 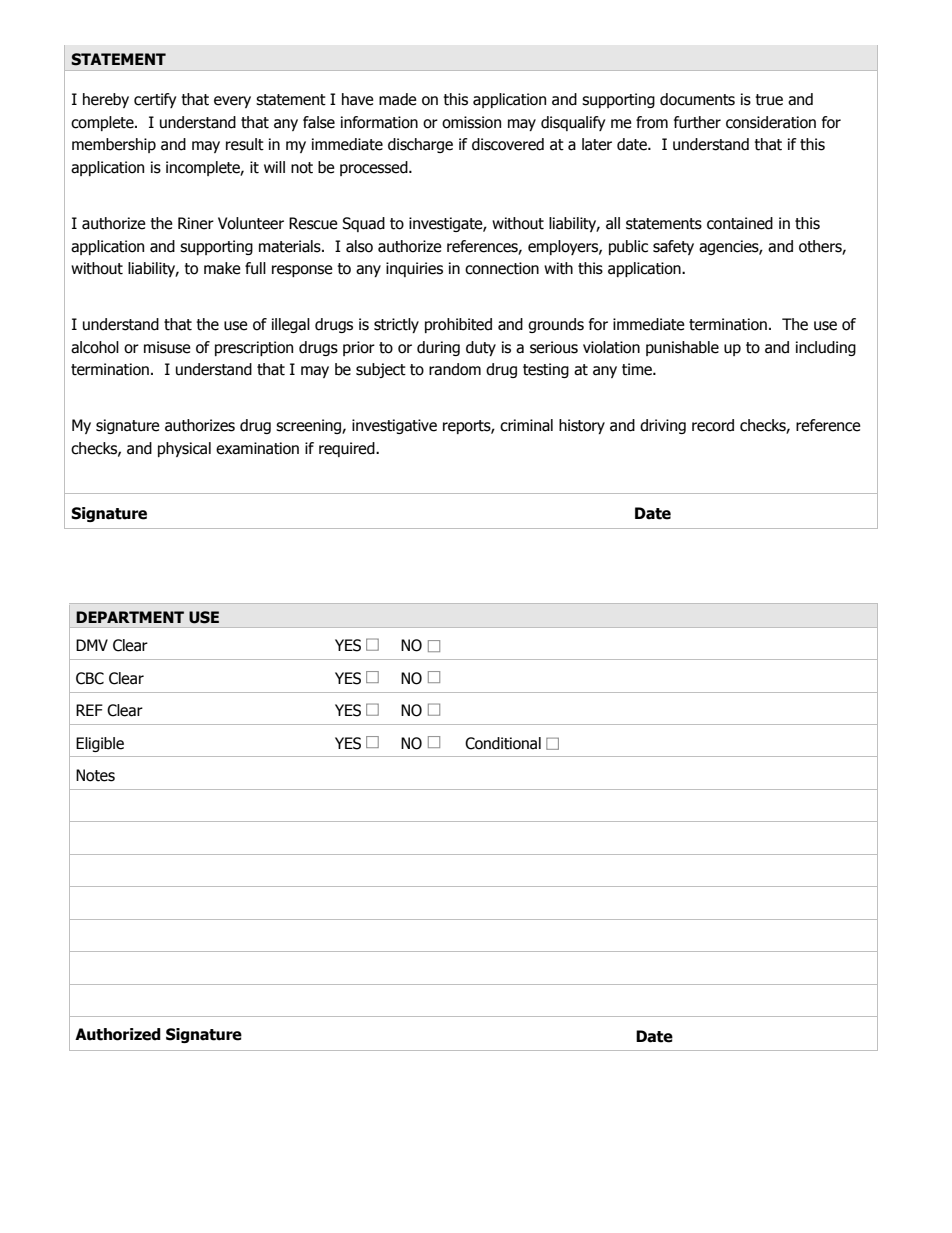 What do you see at coordinates (771, 122) in the screenshot?
I see `consideration` at bounding box center [771, 122].
